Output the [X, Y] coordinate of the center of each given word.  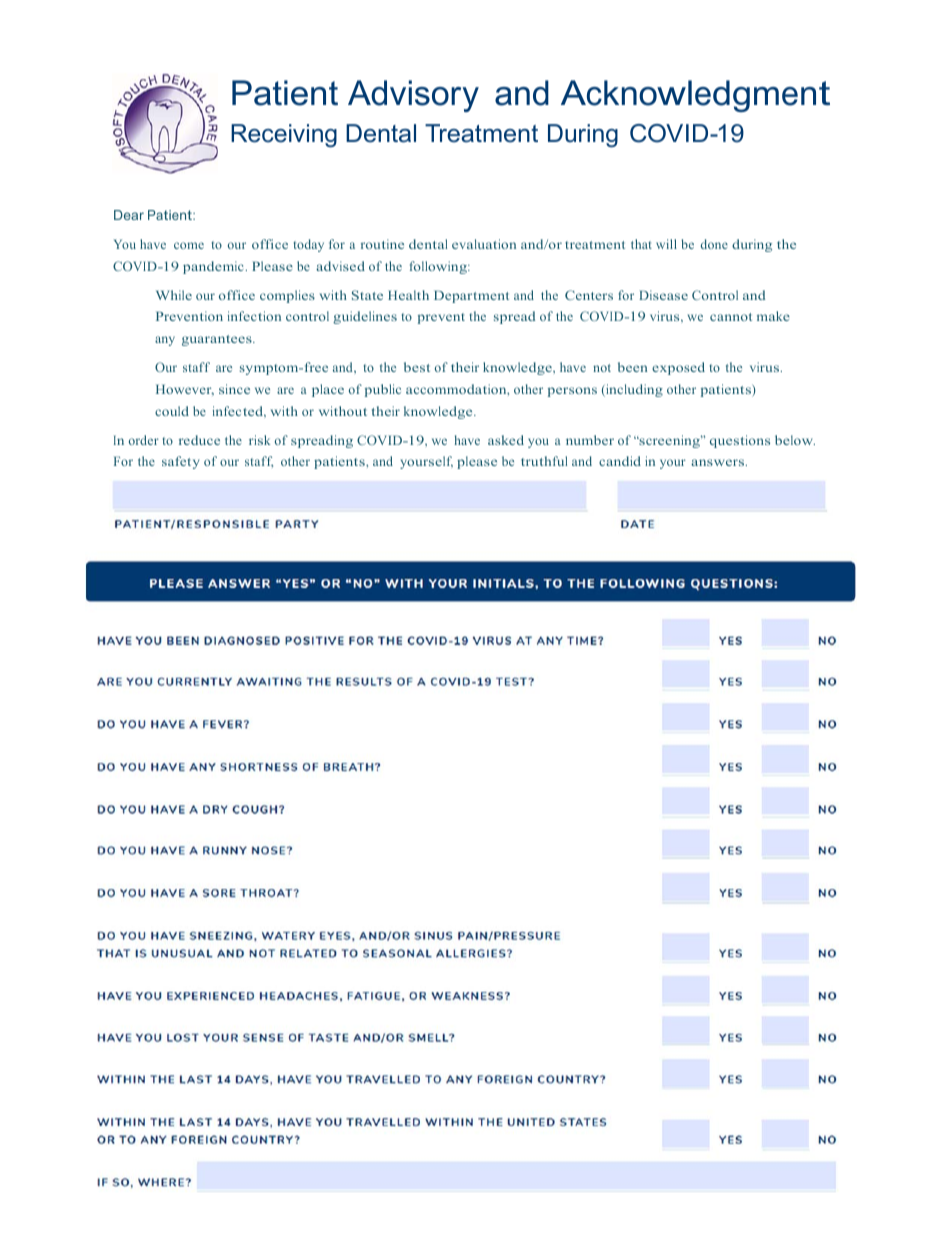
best [417, 367]
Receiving [284, 135]
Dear [129, 215]
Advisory [413, 96]
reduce [199, 440]
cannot [731, 317]
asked [506, 440]
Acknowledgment [695, 96]
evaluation [484, 244]
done [714, 244]
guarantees [218, 340]
